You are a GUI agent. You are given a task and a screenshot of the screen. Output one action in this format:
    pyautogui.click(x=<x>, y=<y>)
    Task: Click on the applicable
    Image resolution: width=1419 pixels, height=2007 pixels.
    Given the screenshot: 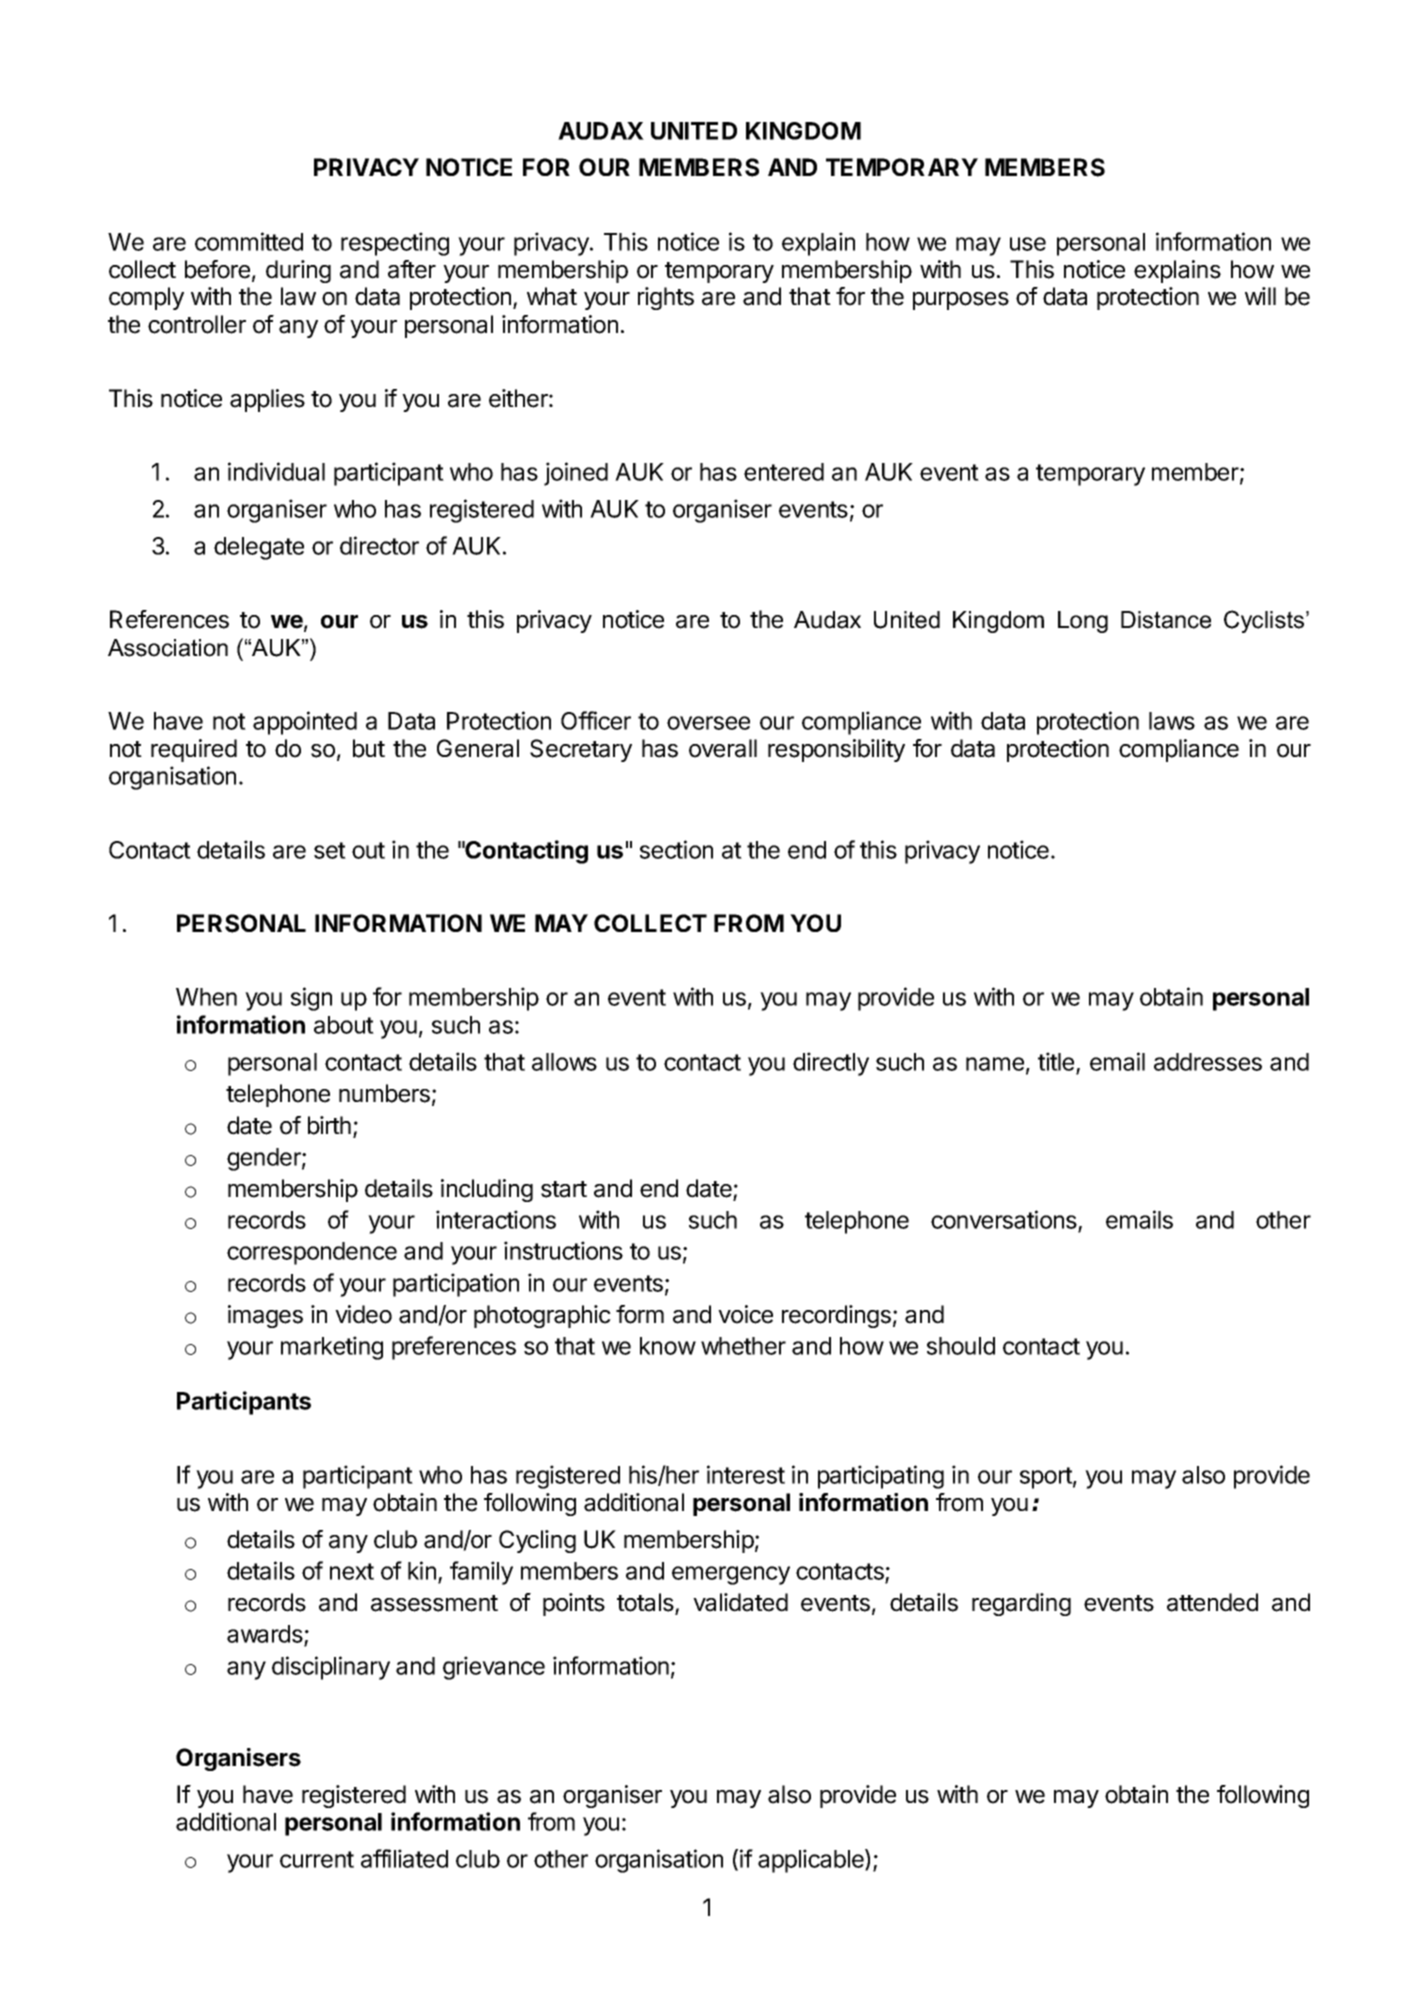 What is the action you would take?
    pyautogui.click(x=812, y=1861)
